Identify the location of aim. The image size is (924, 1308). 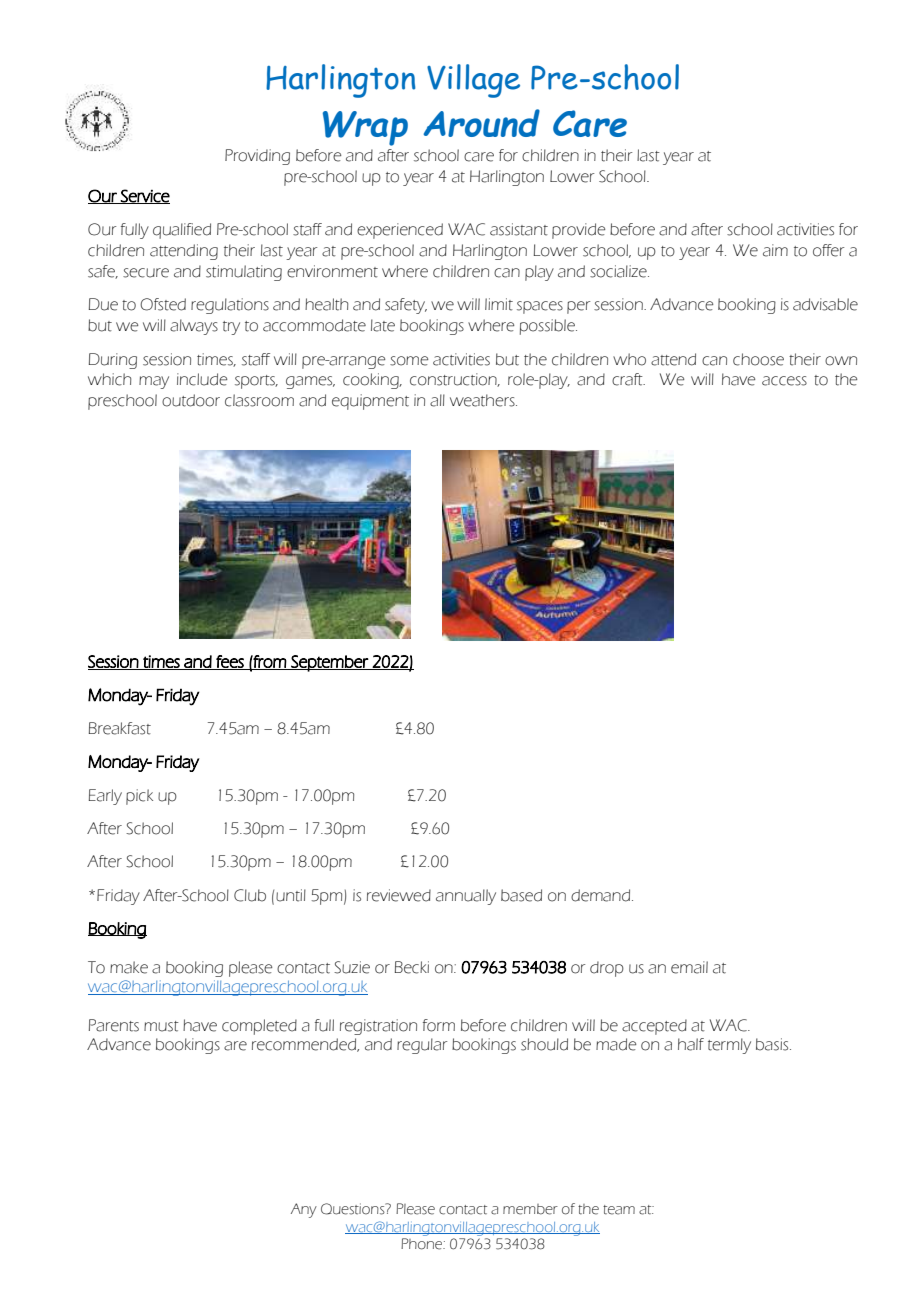
(775, 250).
